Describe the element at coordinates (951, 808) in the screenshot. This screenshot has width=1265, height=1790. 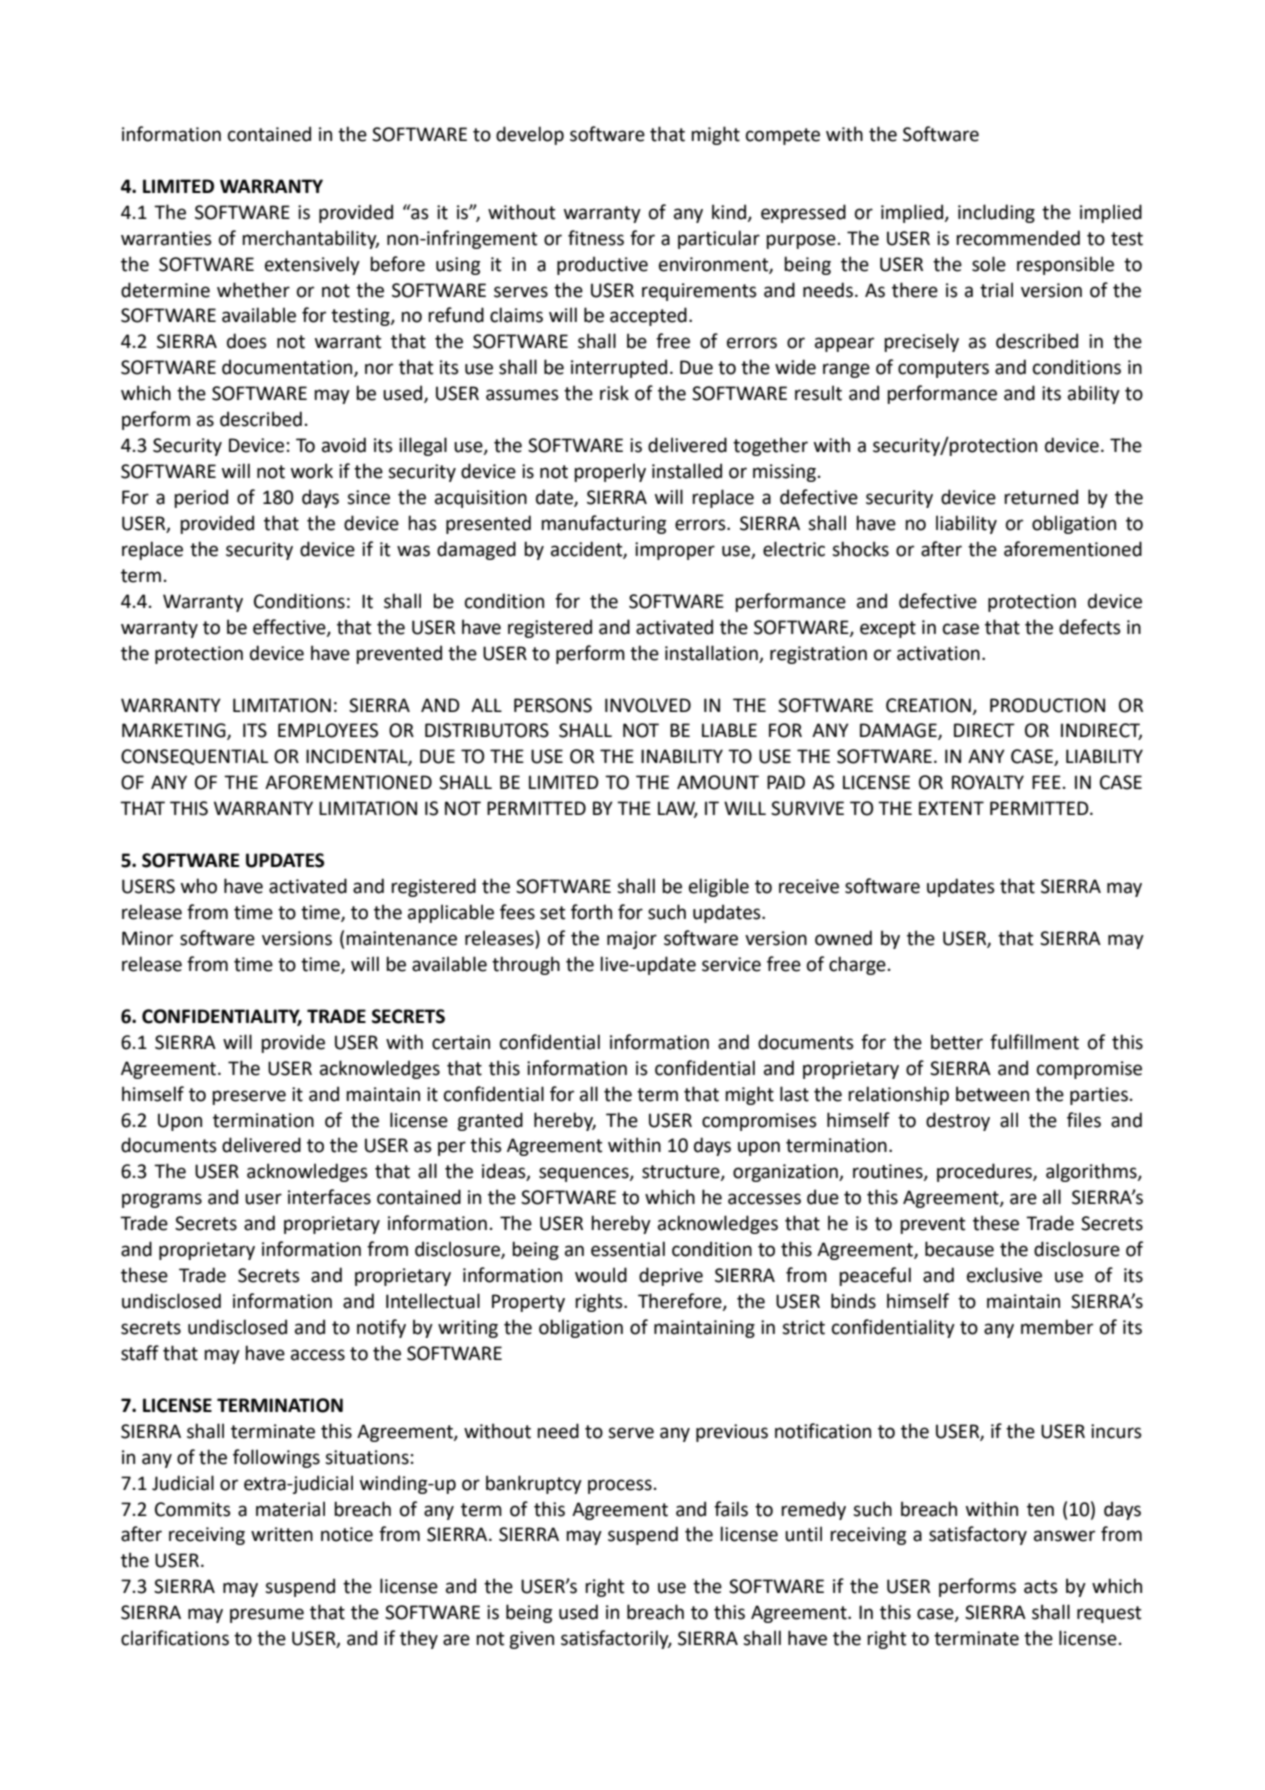
I see `EXTENT` at that location.
